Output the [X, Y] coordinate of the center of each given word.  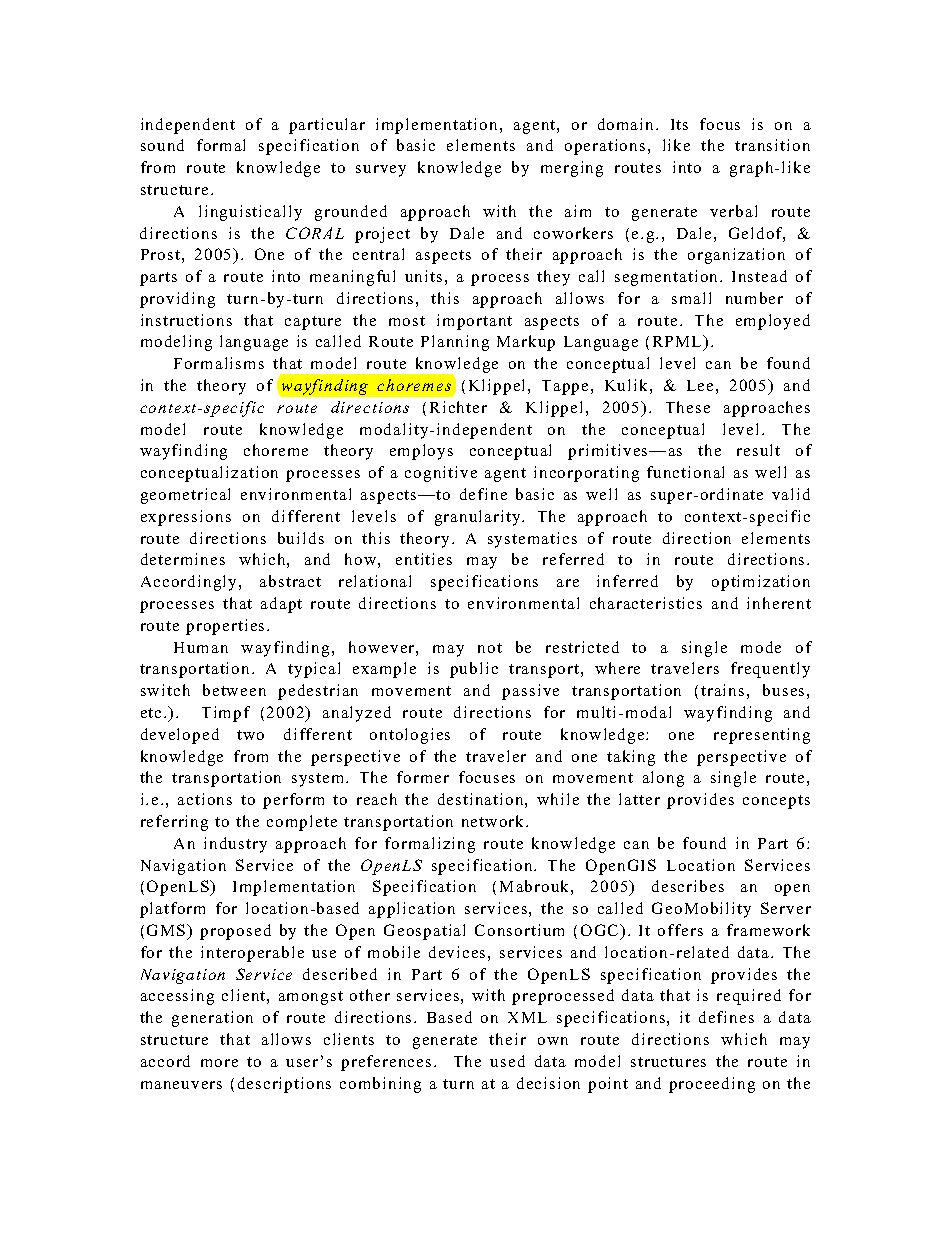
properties [225, 627]
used [507, 1061]
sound [162, 145]
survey [381, 171]
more [219, 1063]
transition [772, 145]
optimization [761, 583]
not [490, 648]
